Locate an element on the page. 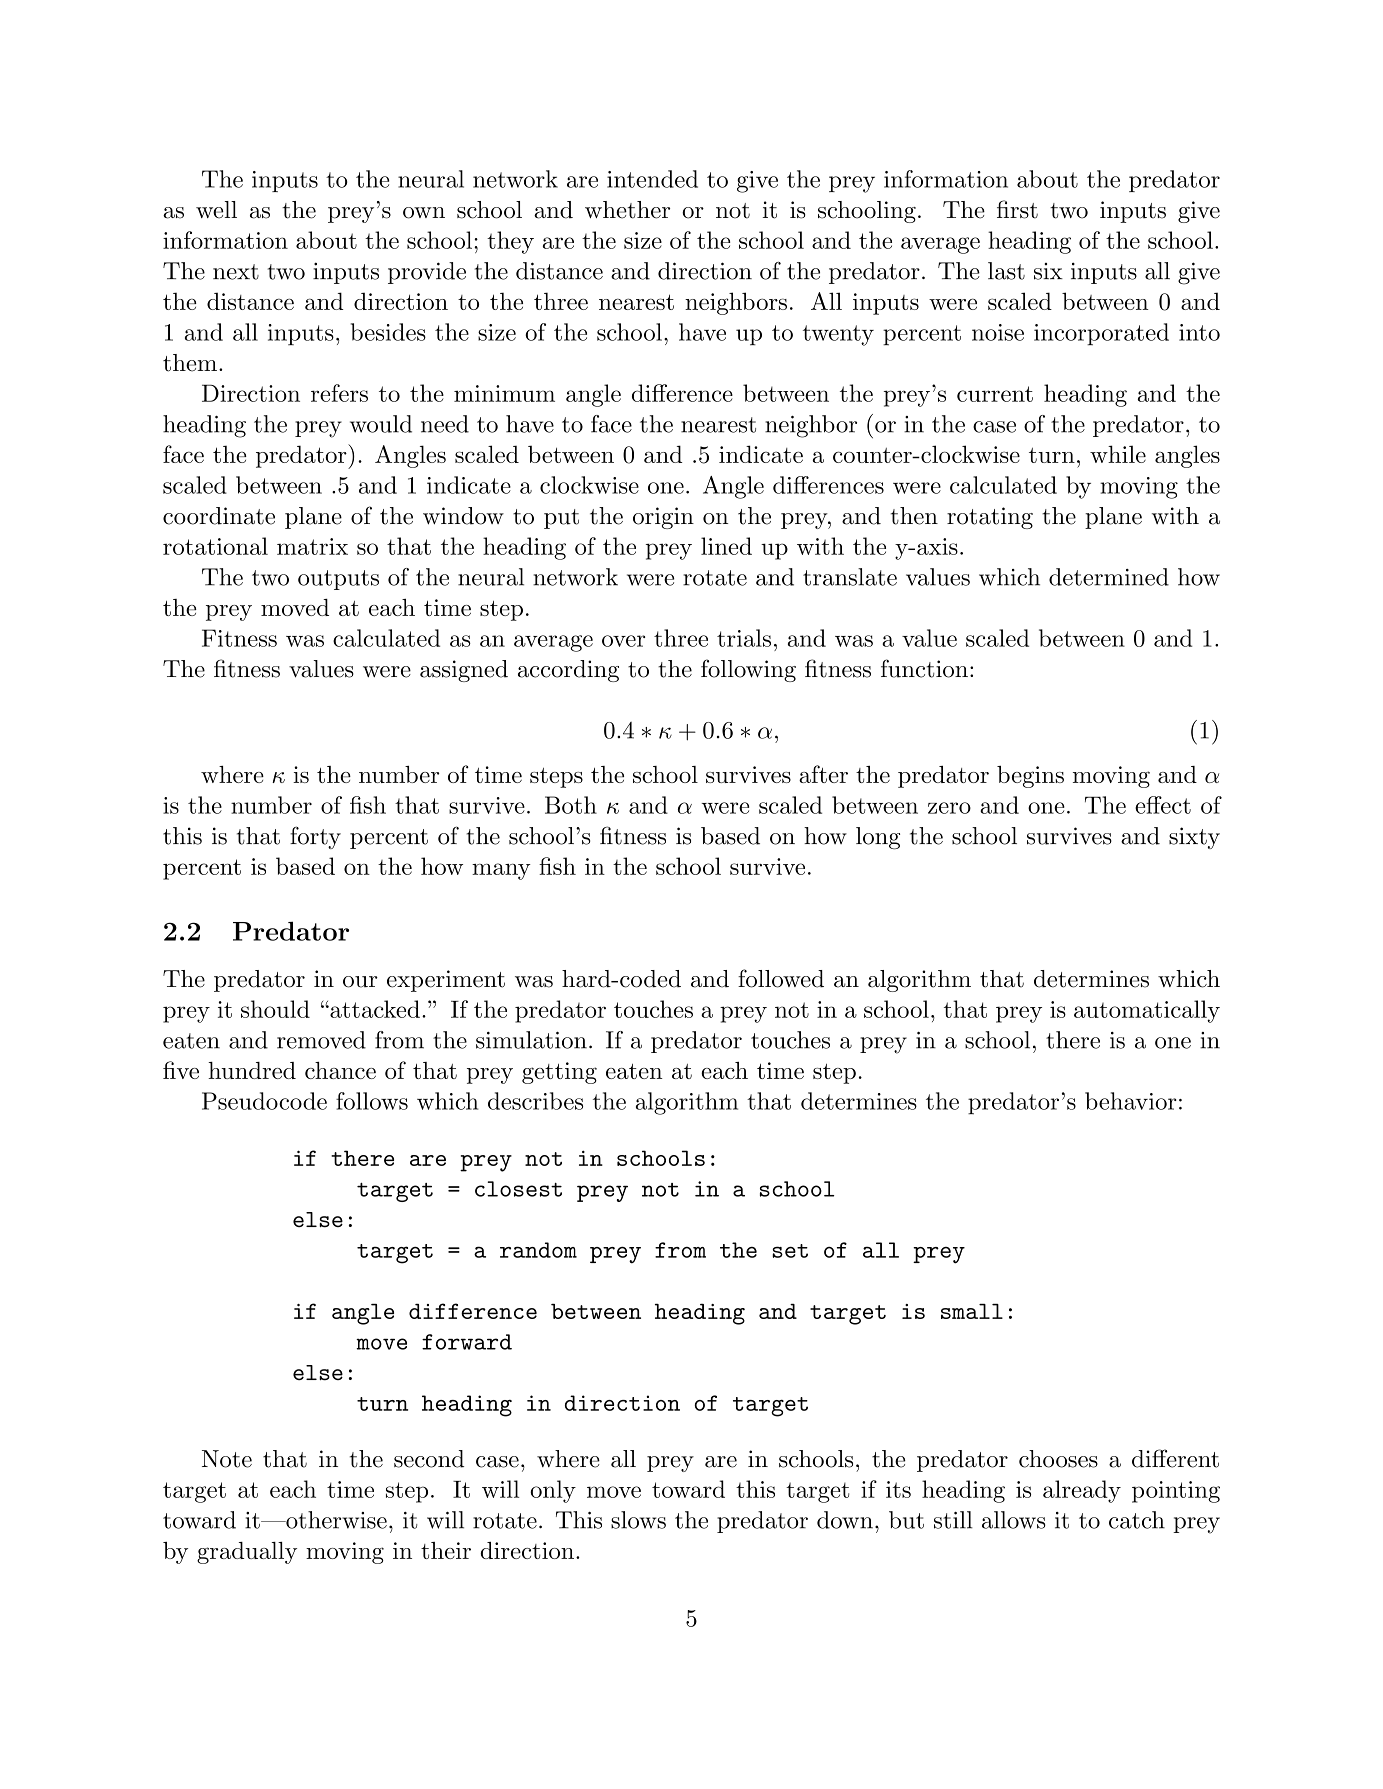 The height and width of the page is (1789, 1383). forty is located at coordinates (315, 837).
